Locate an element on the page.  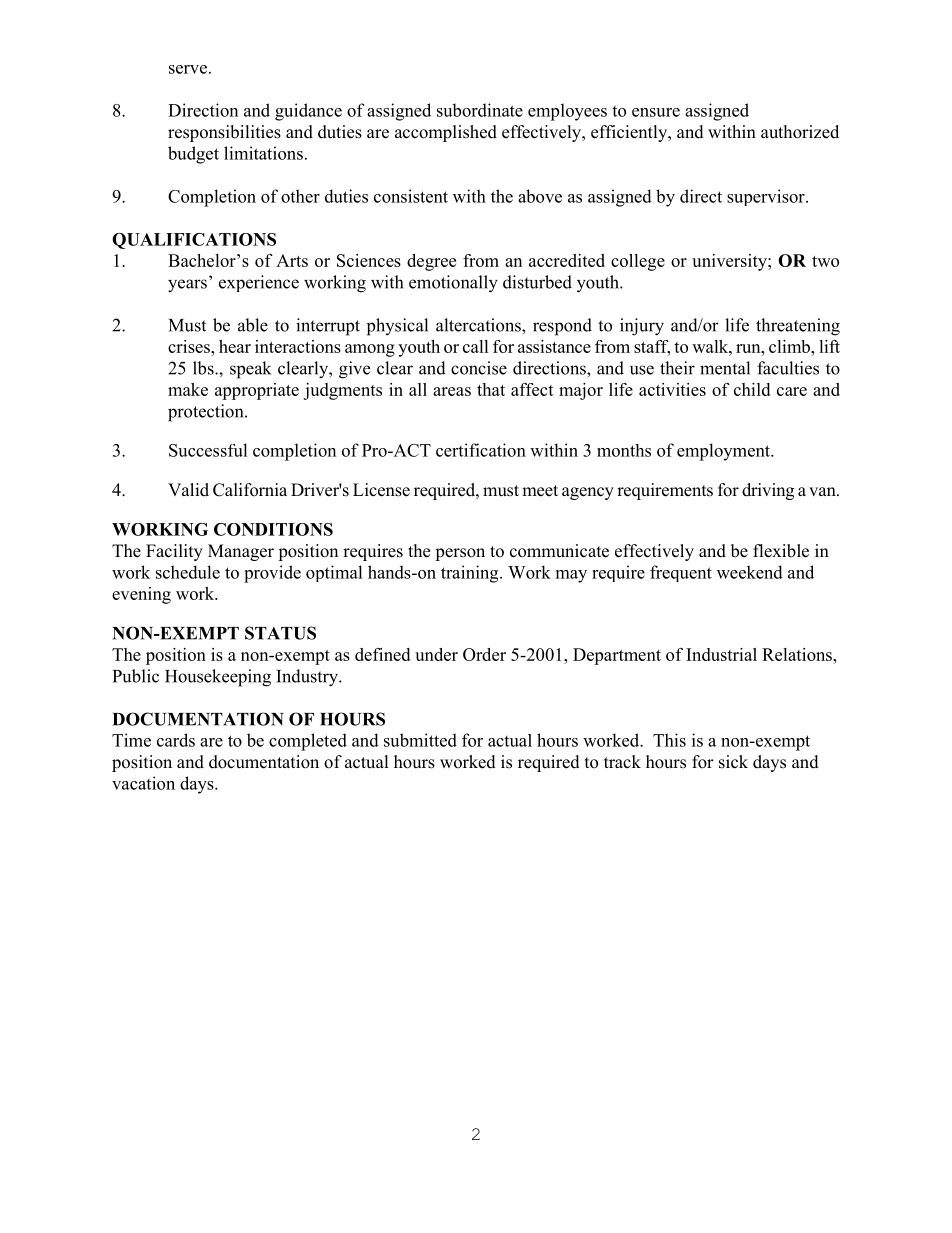
submitted is located at coordinates (420, 740).
